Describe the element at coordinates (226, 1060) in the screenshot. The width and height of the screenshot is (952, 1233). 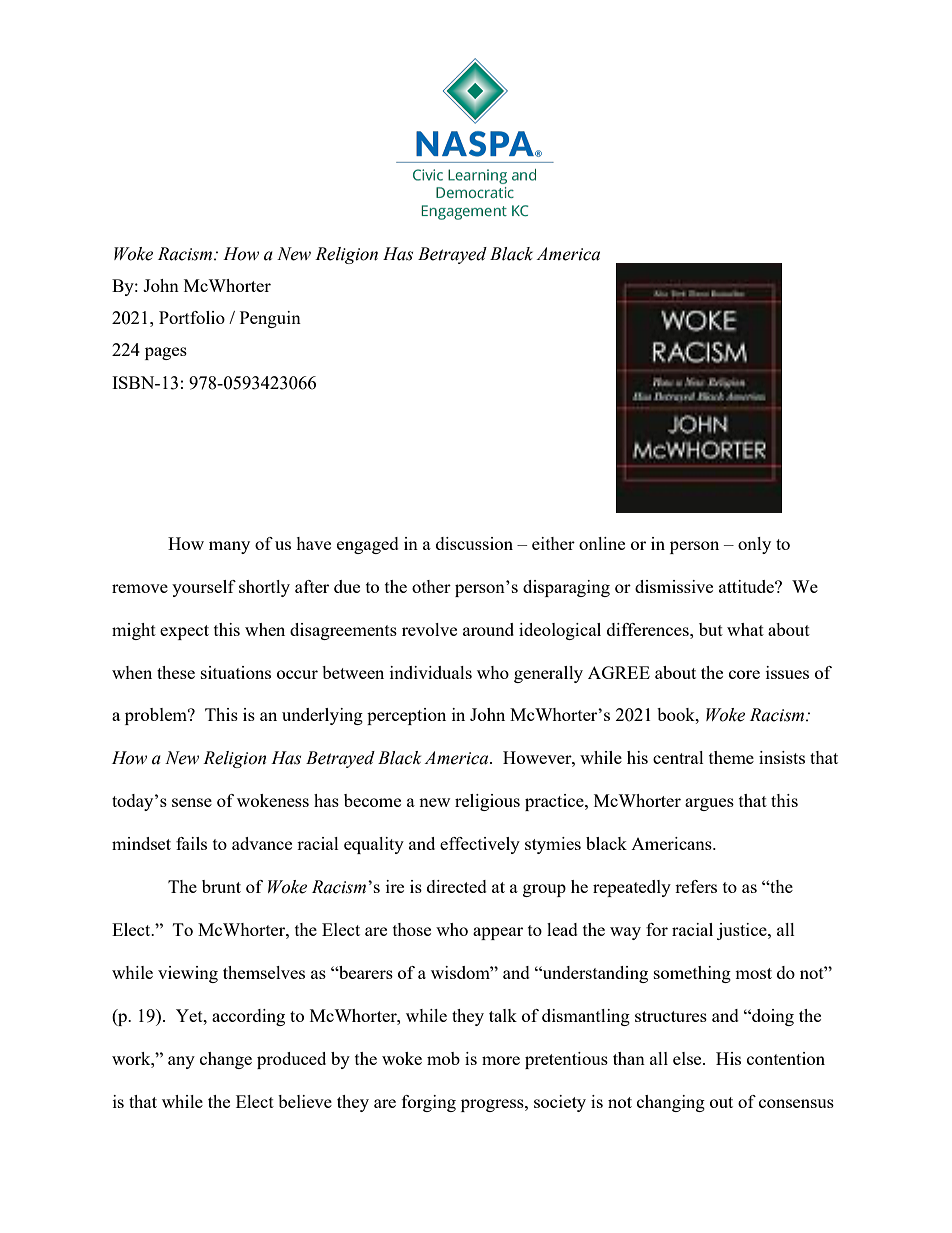
I see `change` at that location.
